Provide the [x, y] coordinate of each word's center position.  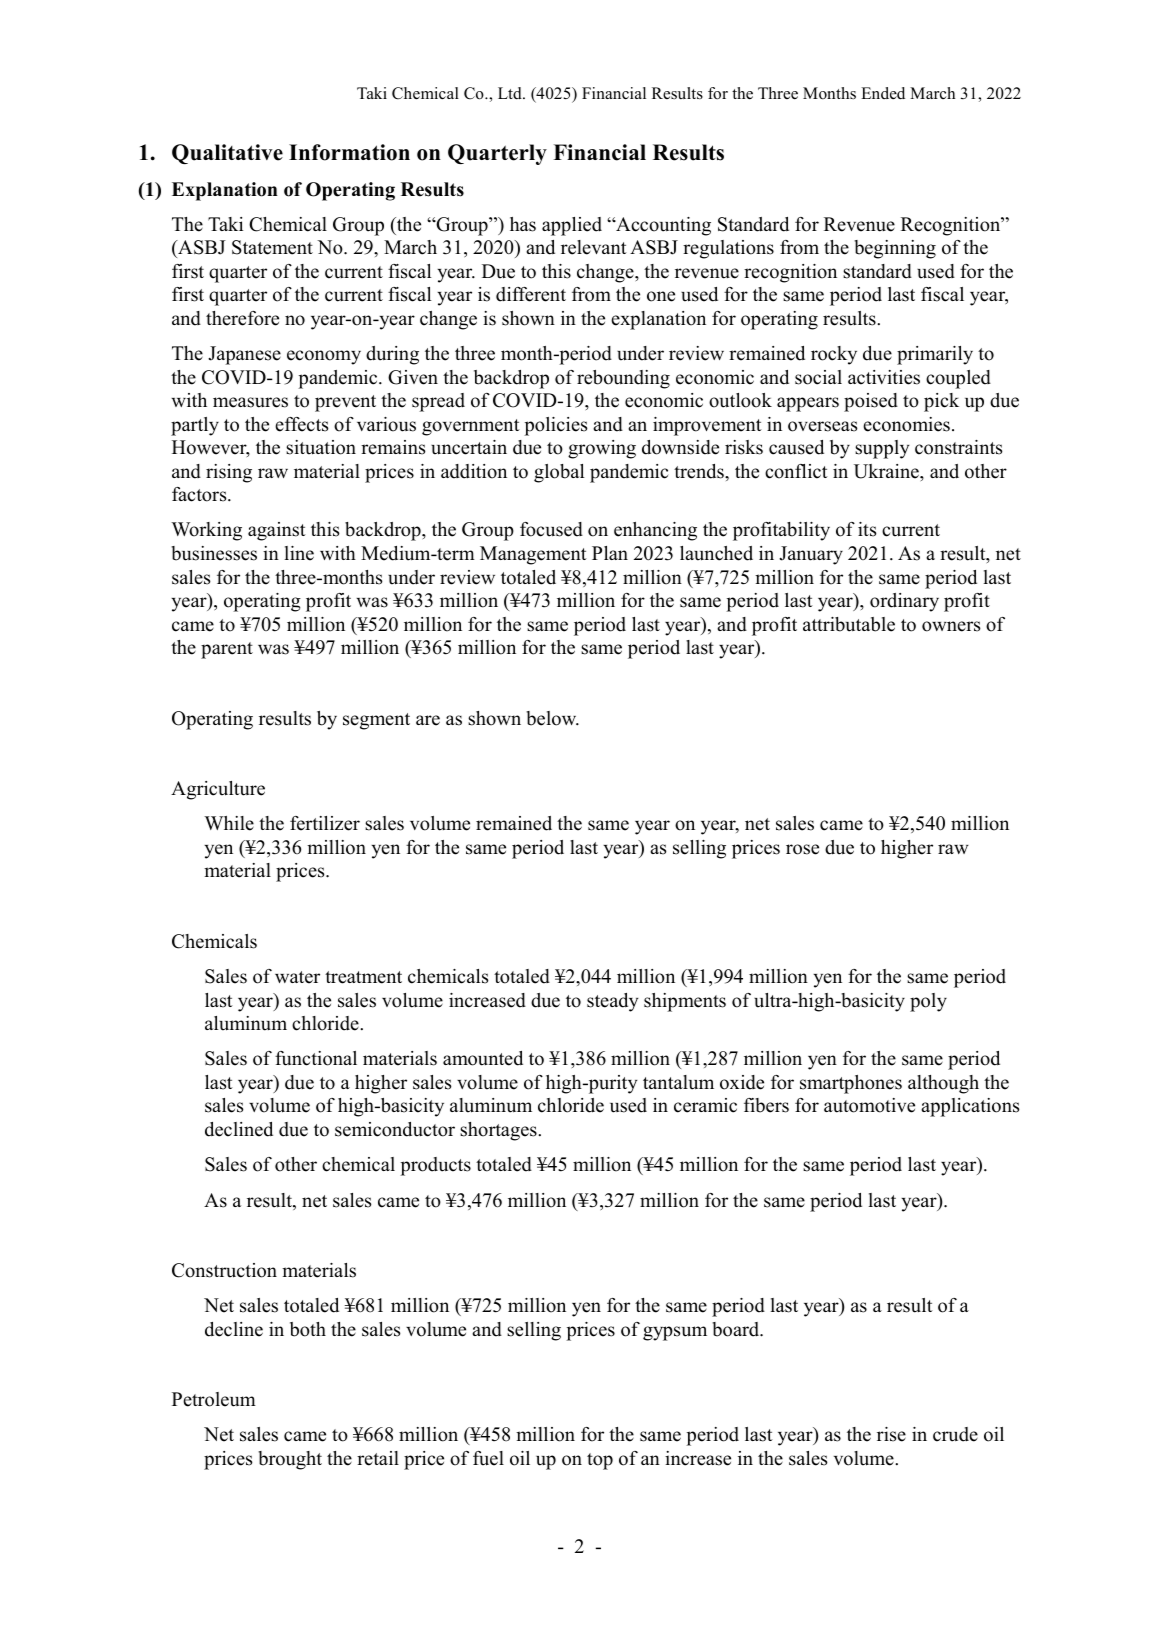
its [867, 529]
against [277, 531]
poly [928, 1002]
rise [891, 1434]
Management [533, 555]
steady [612, 1002]
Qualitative [227, 154]
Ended [883, 93]
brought [290, 1460]
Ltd [511, 93]
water [297, 977]
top [600, 1461]
